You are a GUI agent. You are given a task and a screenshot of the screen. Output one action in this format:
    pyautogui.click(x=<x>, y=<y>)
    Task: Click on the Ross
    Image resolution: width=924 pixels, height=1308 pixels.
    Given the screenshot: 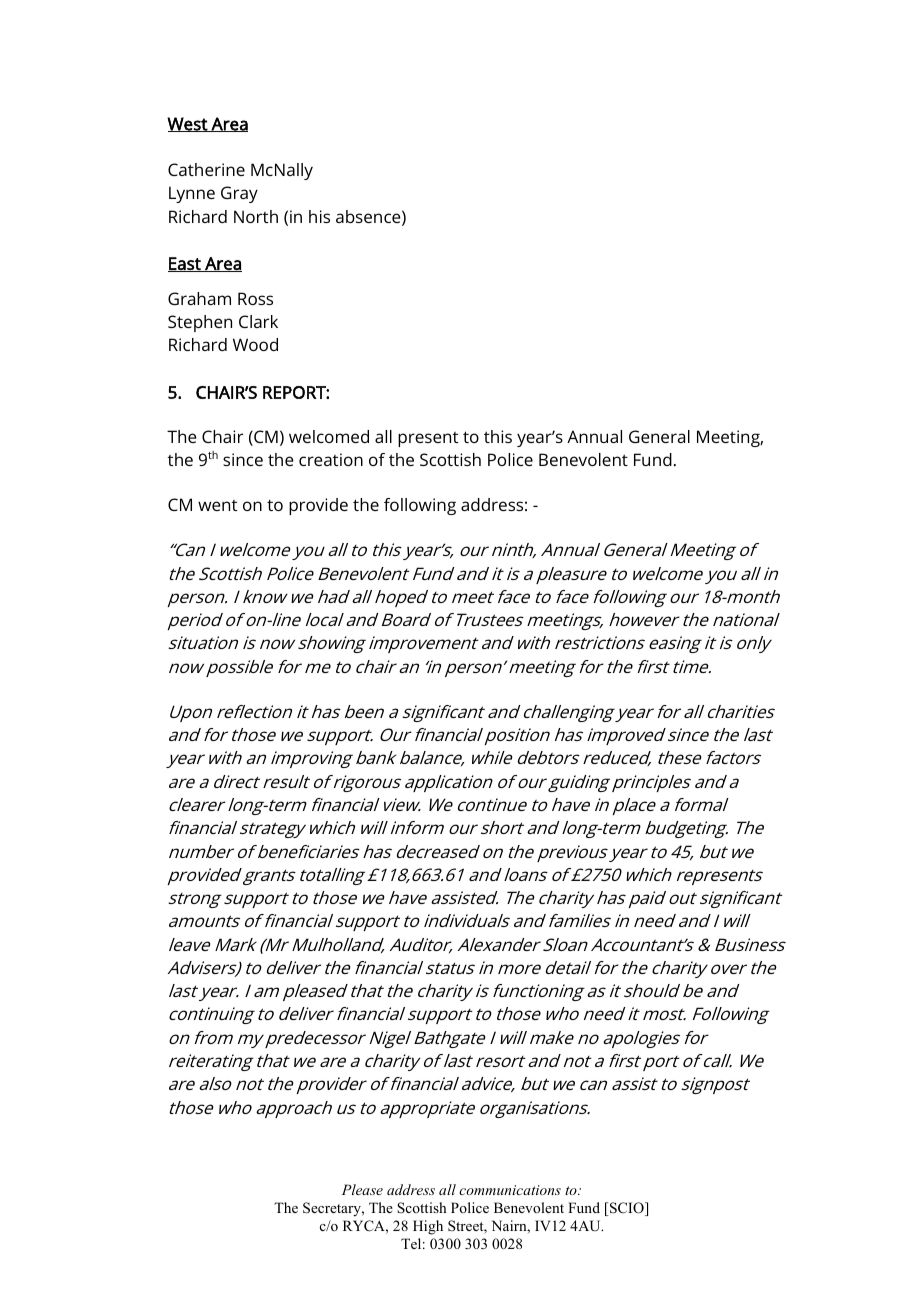 What is the action you would take?
    pyautogui.click(x=255, y=298)
